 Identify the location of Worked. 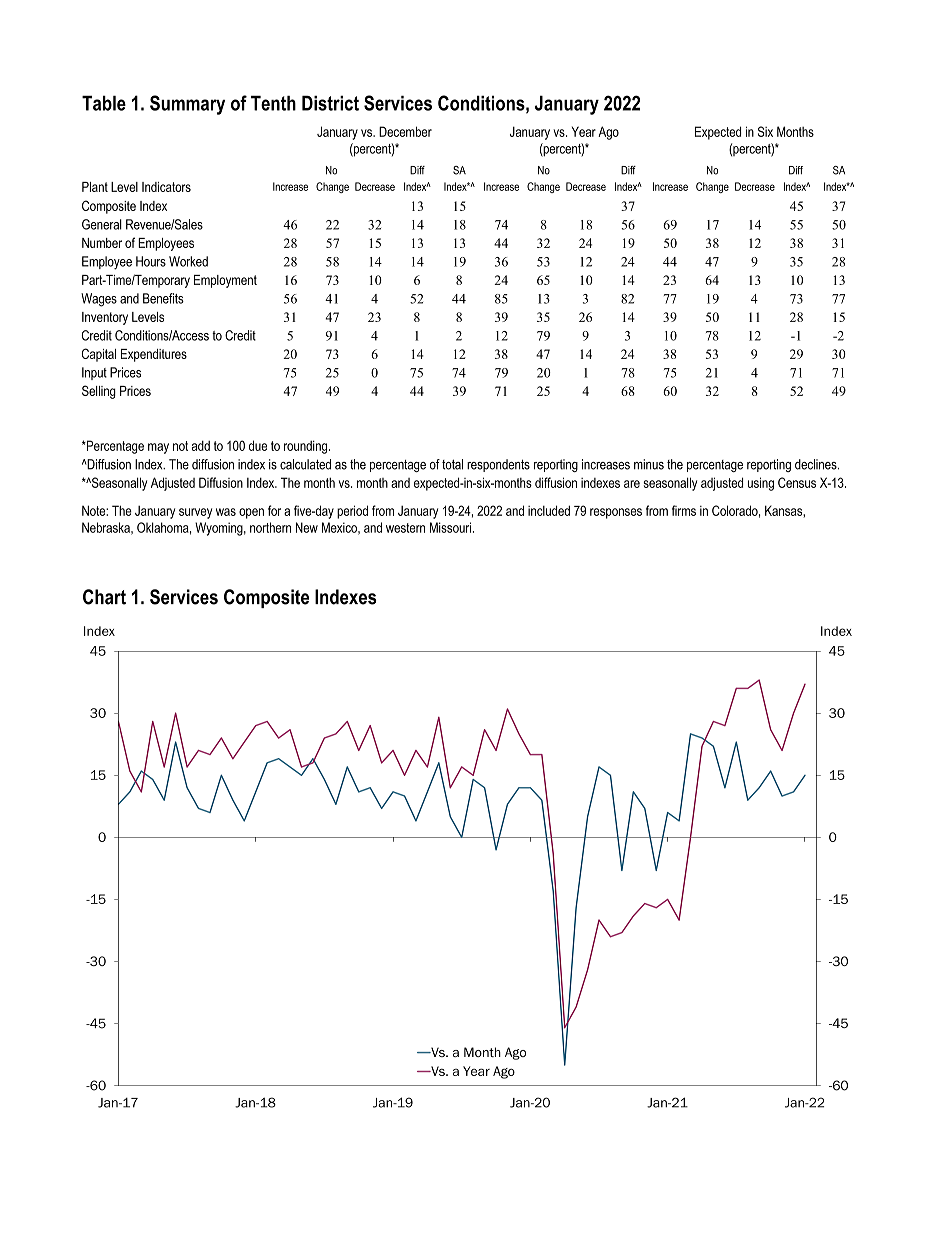
(188, 261).
